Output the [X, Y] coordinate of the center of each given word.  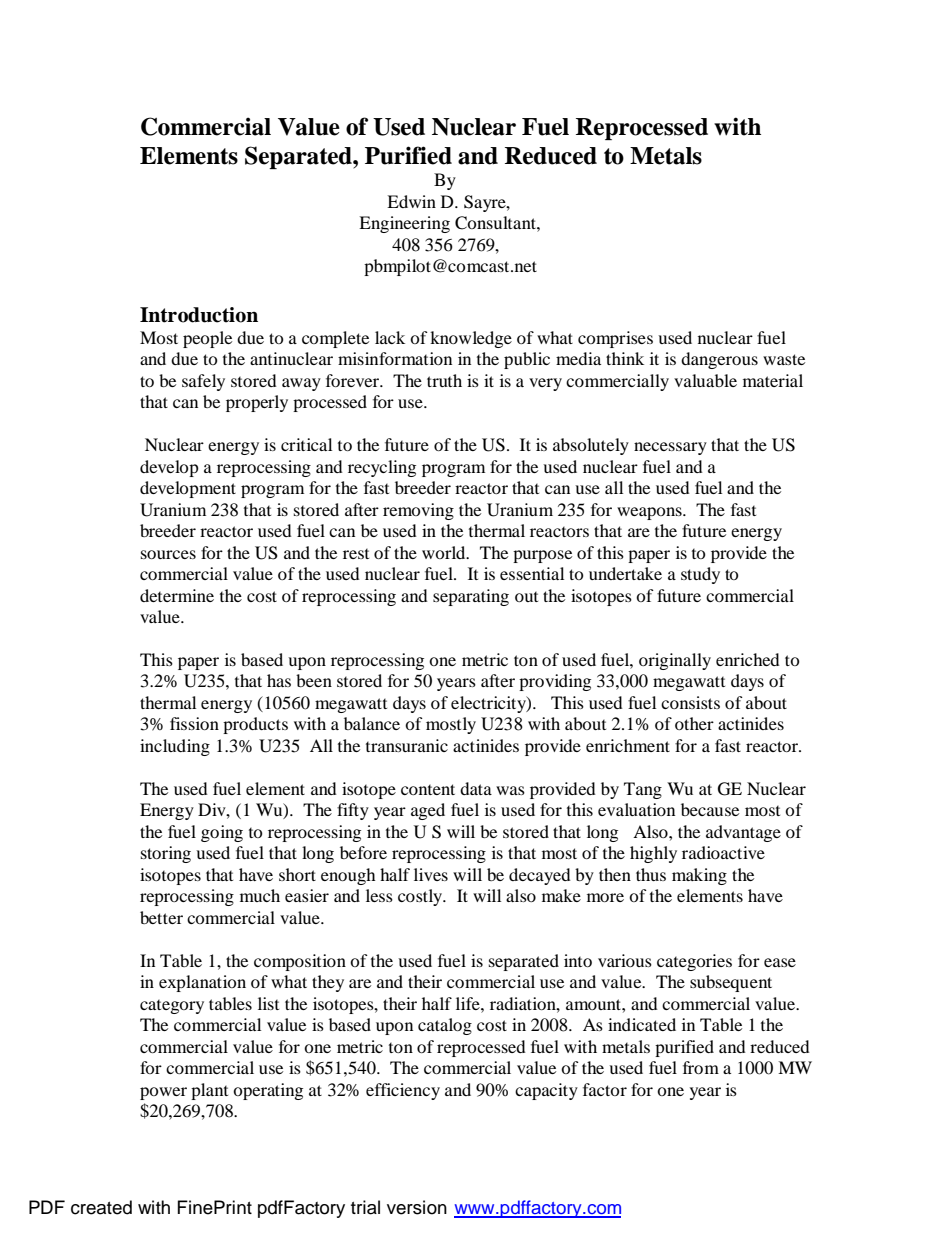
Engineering [404, 224]
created [101, 1207]
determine [177, 595]
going [222, 833]
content [428, 789]
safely [203, 382]
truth [444, 380]
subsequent [731, 983]
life [469, 1003]
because [710, 809]
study [700, 575]
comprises [615, 339]
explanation [202, 983]
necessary [670, 448]
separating [471, 597]
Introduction [199, 315]
